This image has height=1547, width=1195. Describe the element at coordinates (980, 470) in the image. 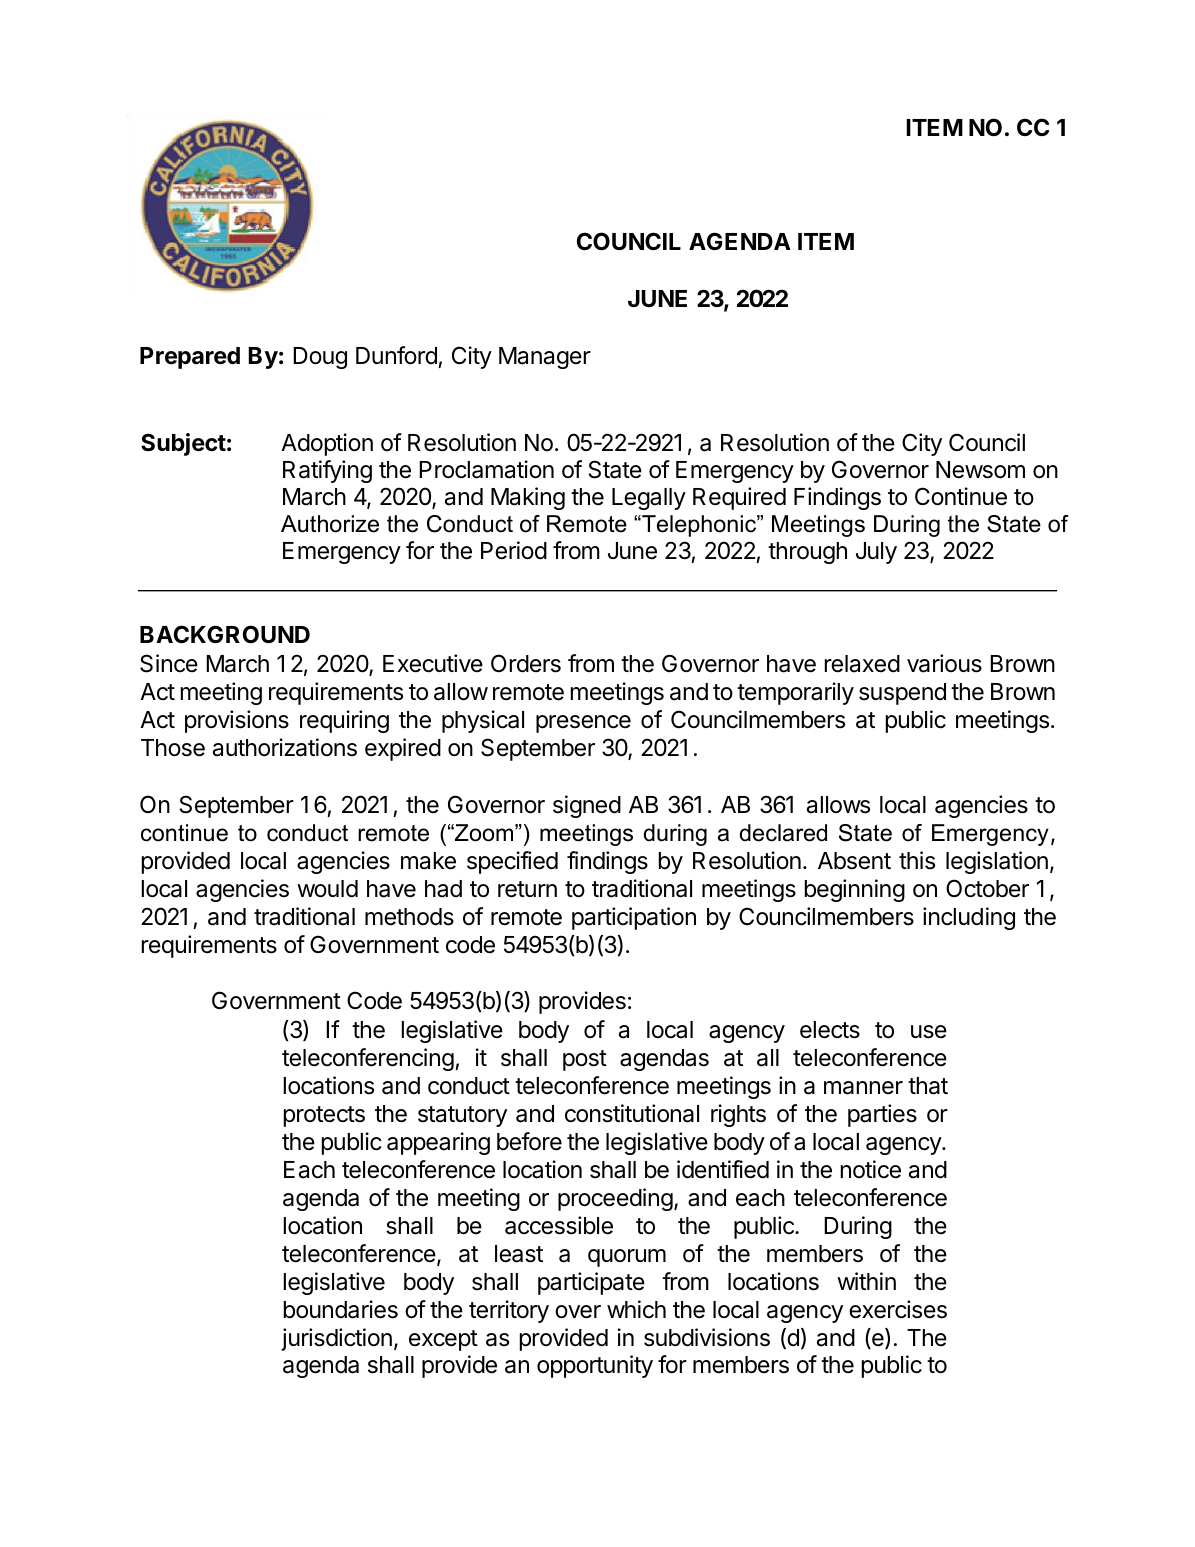

I see `Newsom` at that location.
